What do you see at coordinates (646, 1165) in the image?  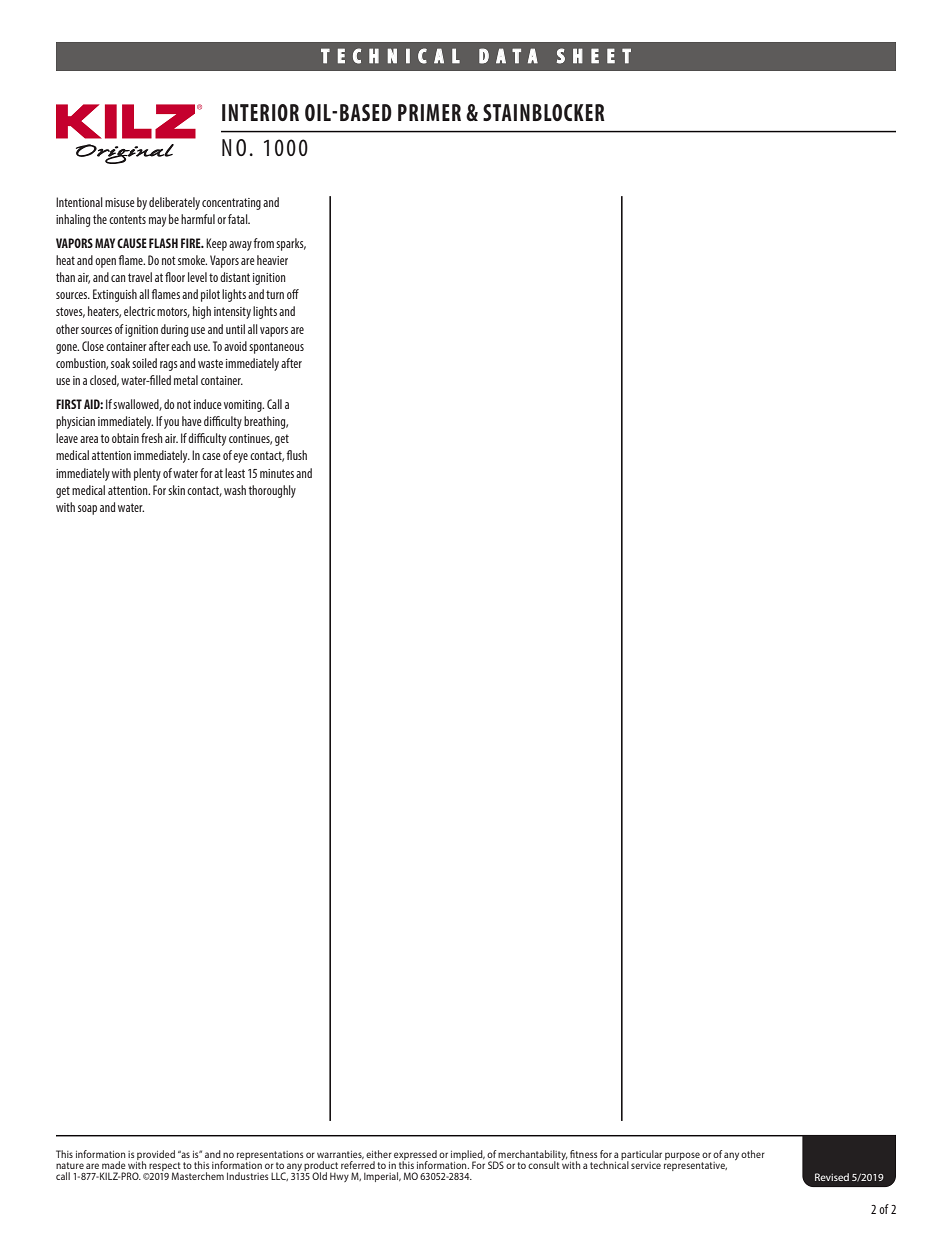 I see `service` at bounding box center [646, 1165].
